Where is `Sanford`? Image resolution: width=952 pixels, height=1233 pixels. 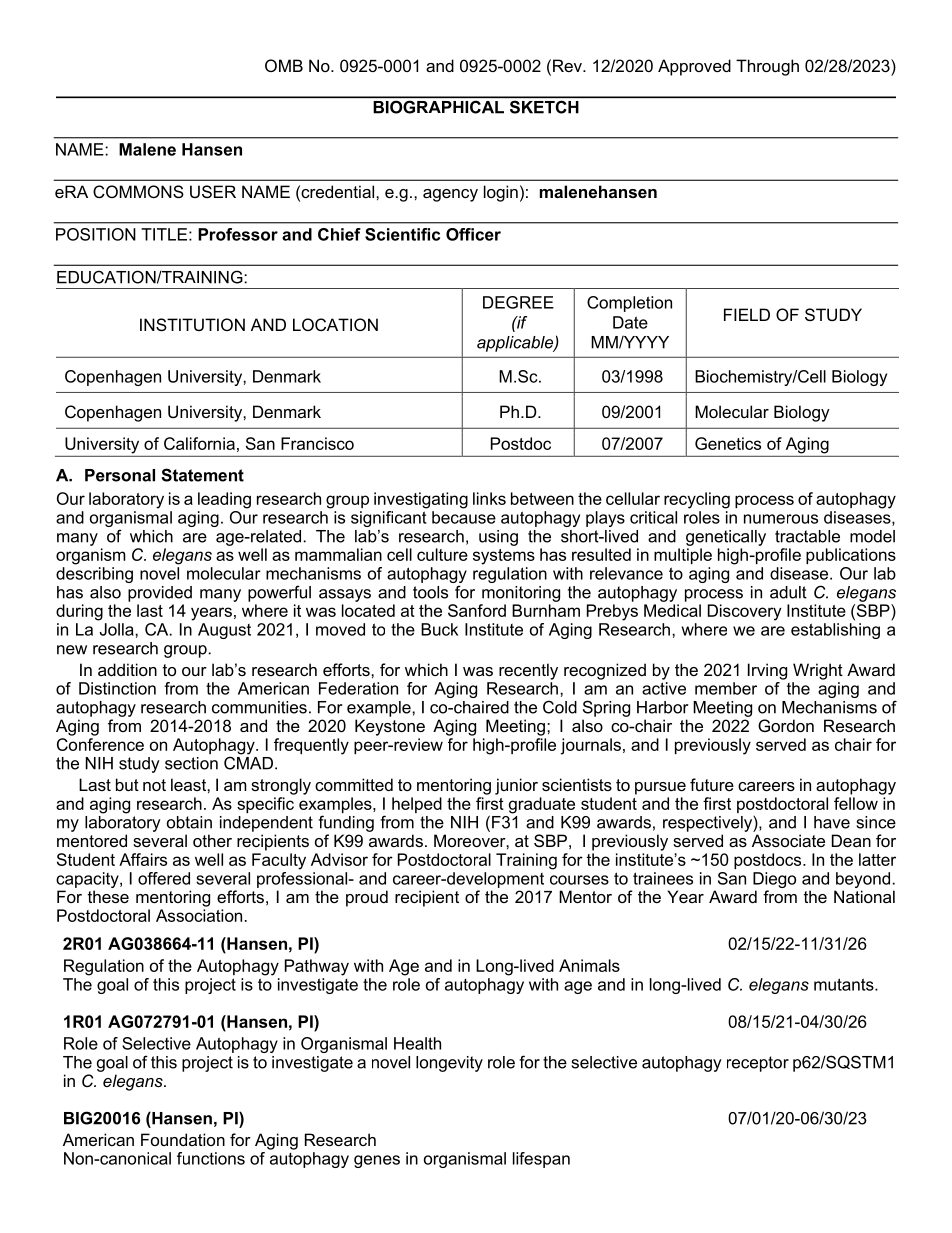
Sanford is located at coordinates (477, 610).
